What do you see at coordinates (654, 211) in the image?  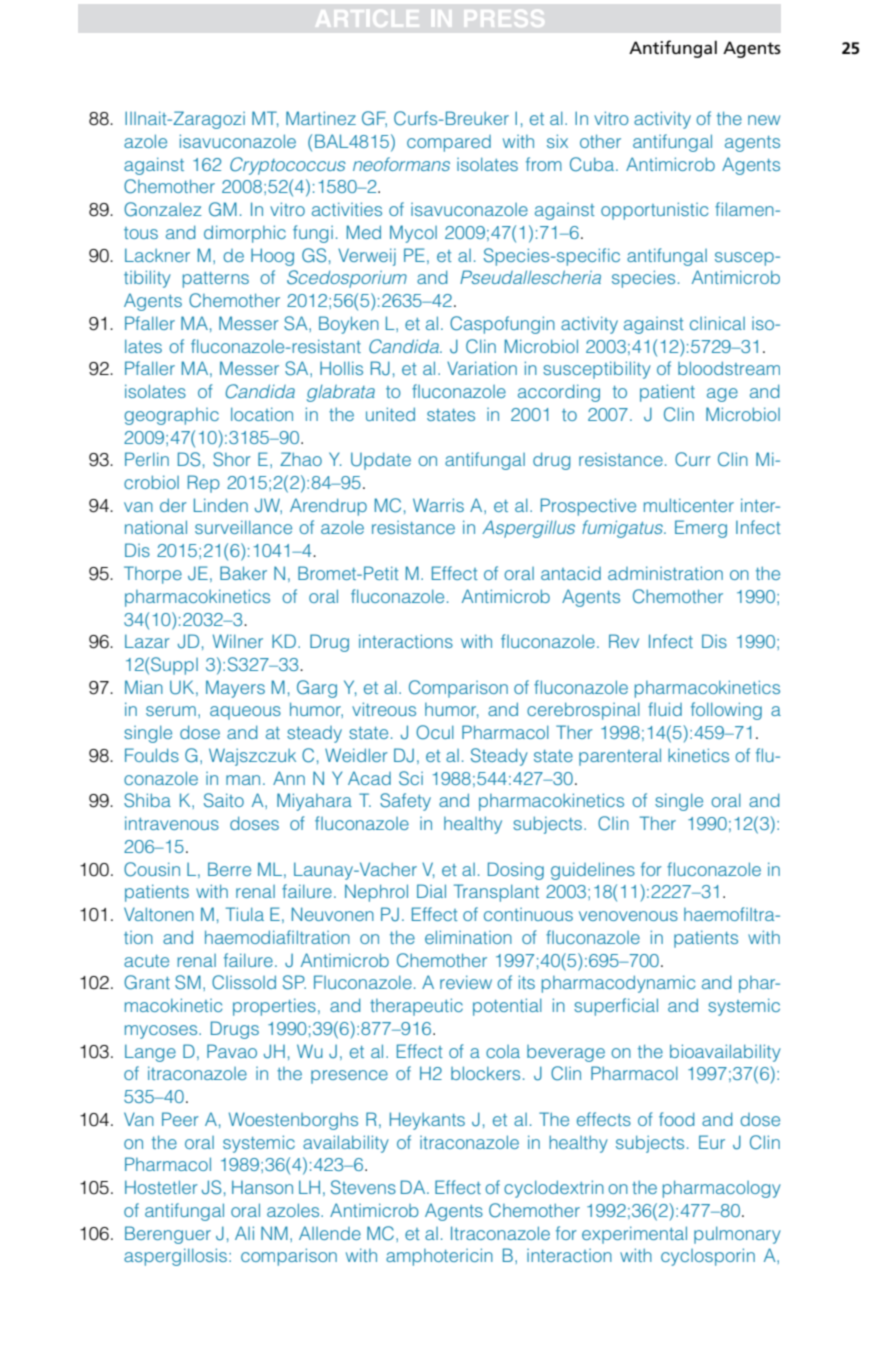 I see `opportunistic` at bounding box center [654, 211].
